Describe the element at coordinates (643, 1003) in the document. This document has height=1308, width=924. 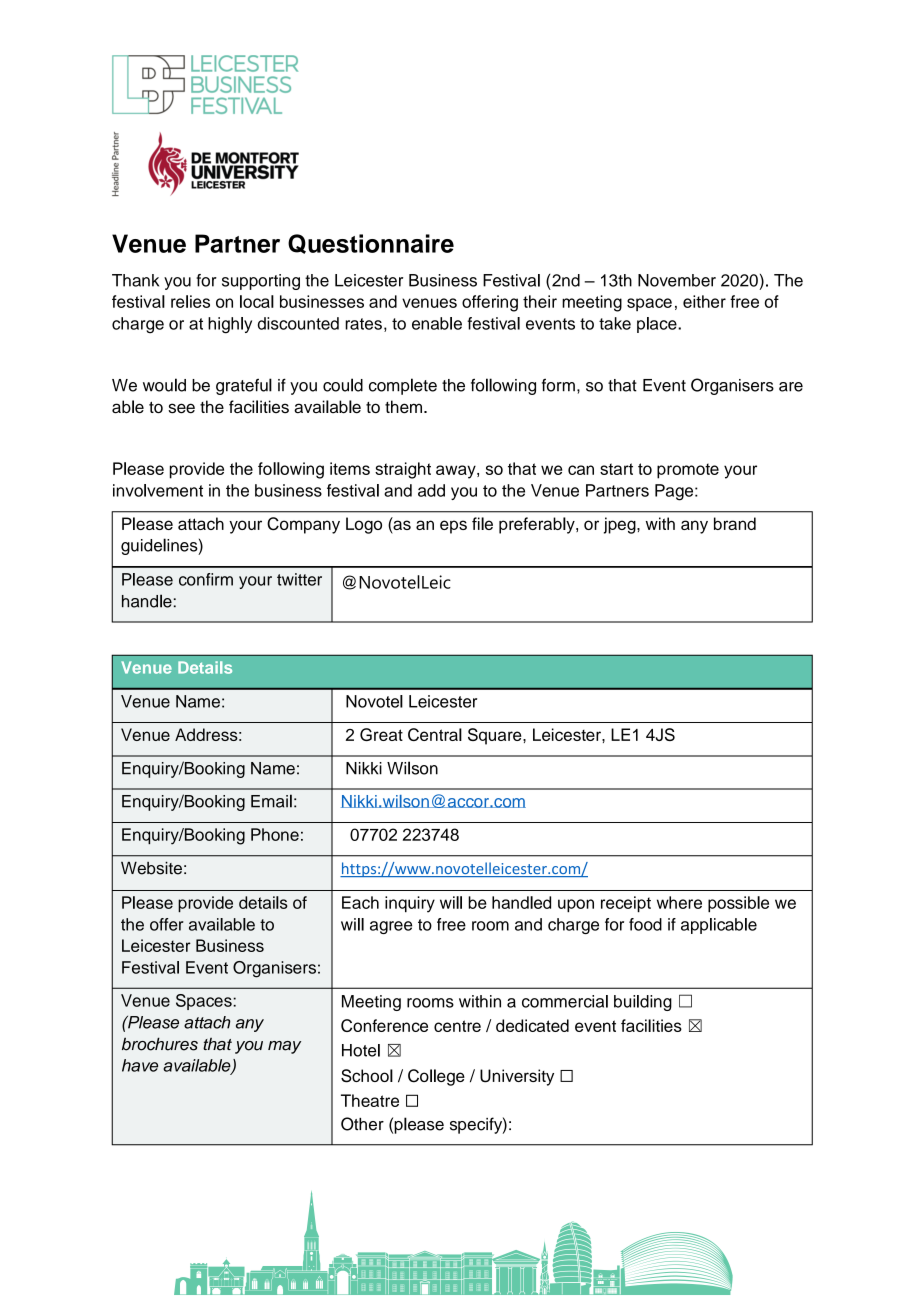
I see `building` at that location.
